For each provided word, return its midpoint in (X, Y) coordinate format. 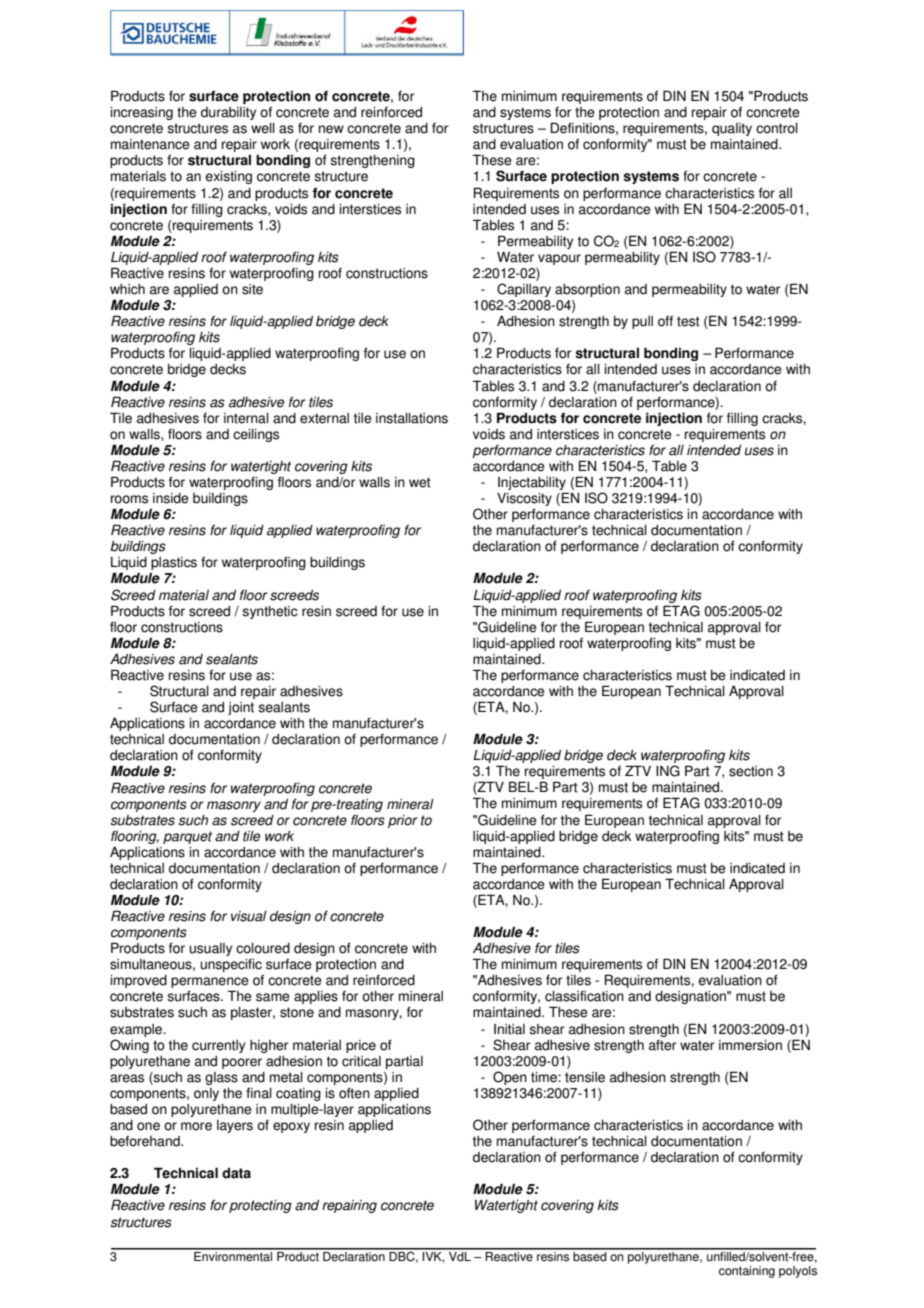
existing (228, 177)
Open (510, 1078)
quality (732, 129)
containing (747, 1272)
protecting (260, 1206)
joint (241, 708)
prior (403, 821)
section (751, 771)
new (331, 129)
